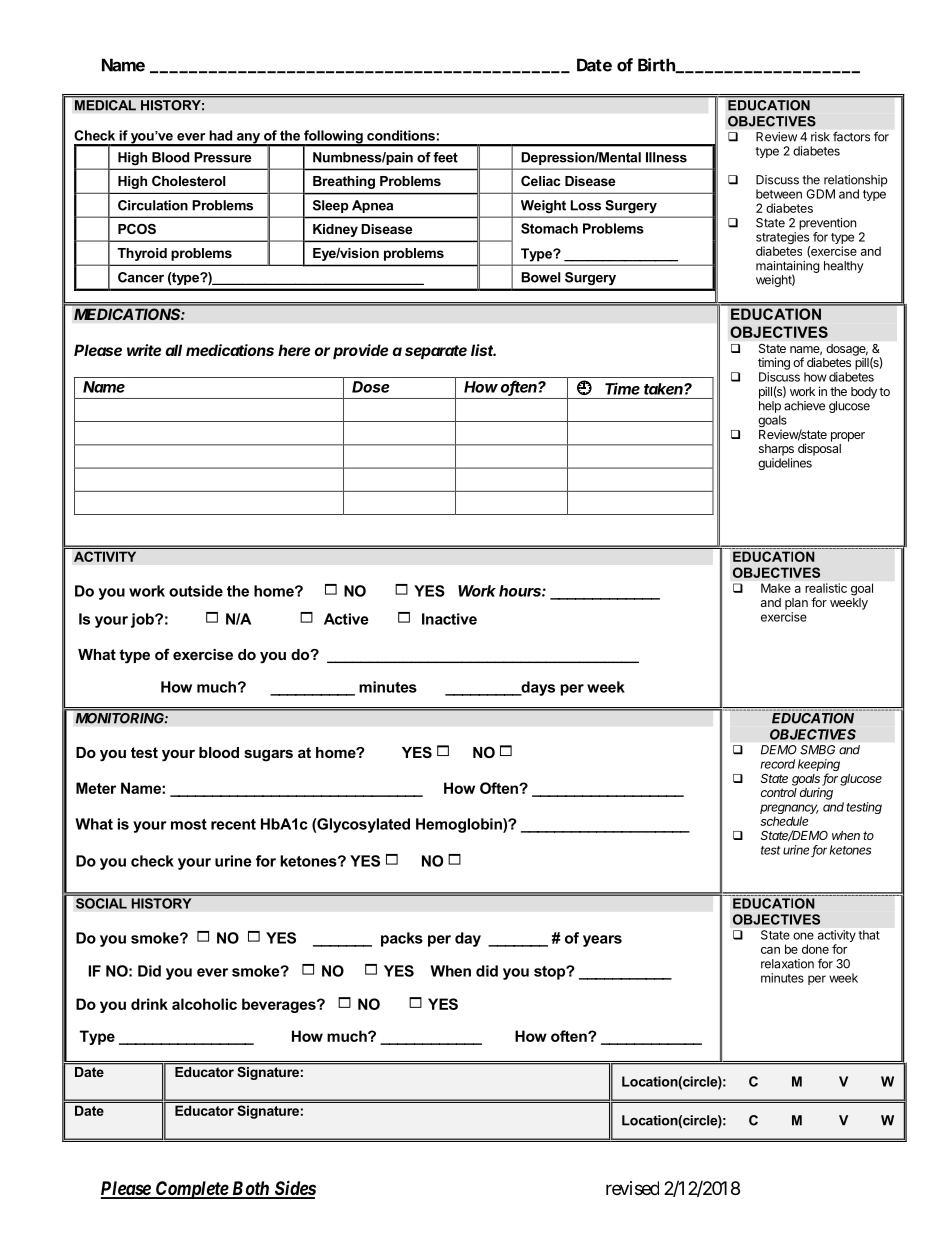 The image size is (952, 1233). I want to click on risk, so click(820, 137).
